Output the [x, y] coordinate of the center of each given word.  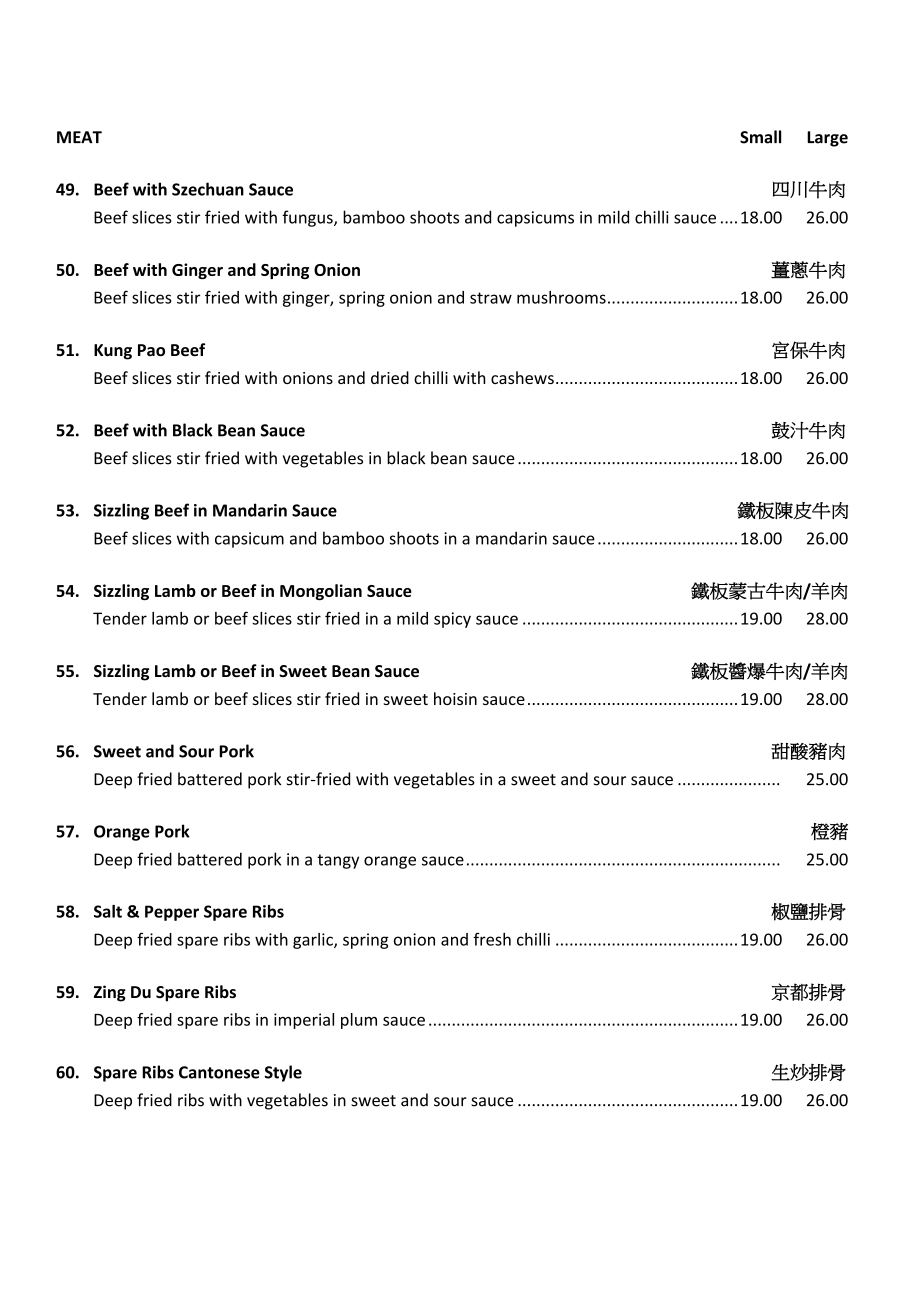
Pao [151, 350]
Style [283, 1073]
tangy [338, 861]
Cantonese [219, 1072]
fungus [308, 218]
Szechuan [208, 189]
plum [359, 1021]
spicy [452, 620]
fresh [492, 939]
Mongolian [321, 592]
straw [491, 298]
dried [390, 377]
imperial [304, 1021]
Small [760, 137]
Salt [108, 911]
